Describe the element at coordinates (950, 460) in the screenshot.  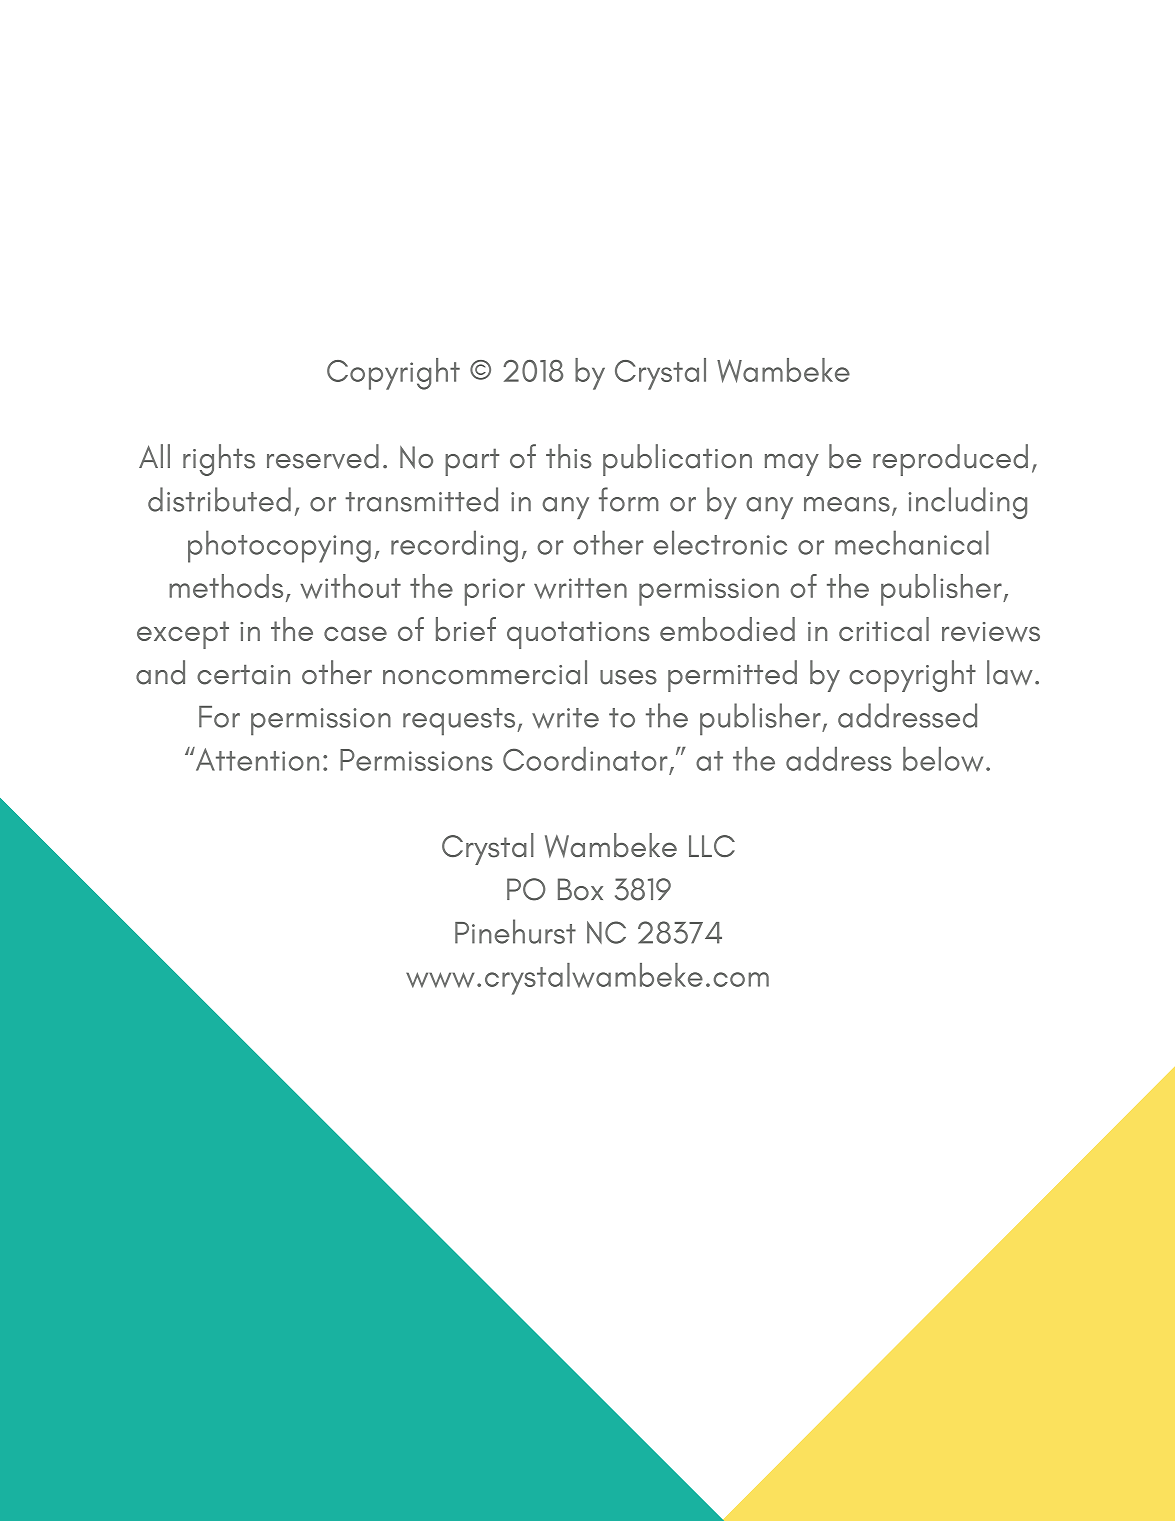
I see `reproduced` at that location.
